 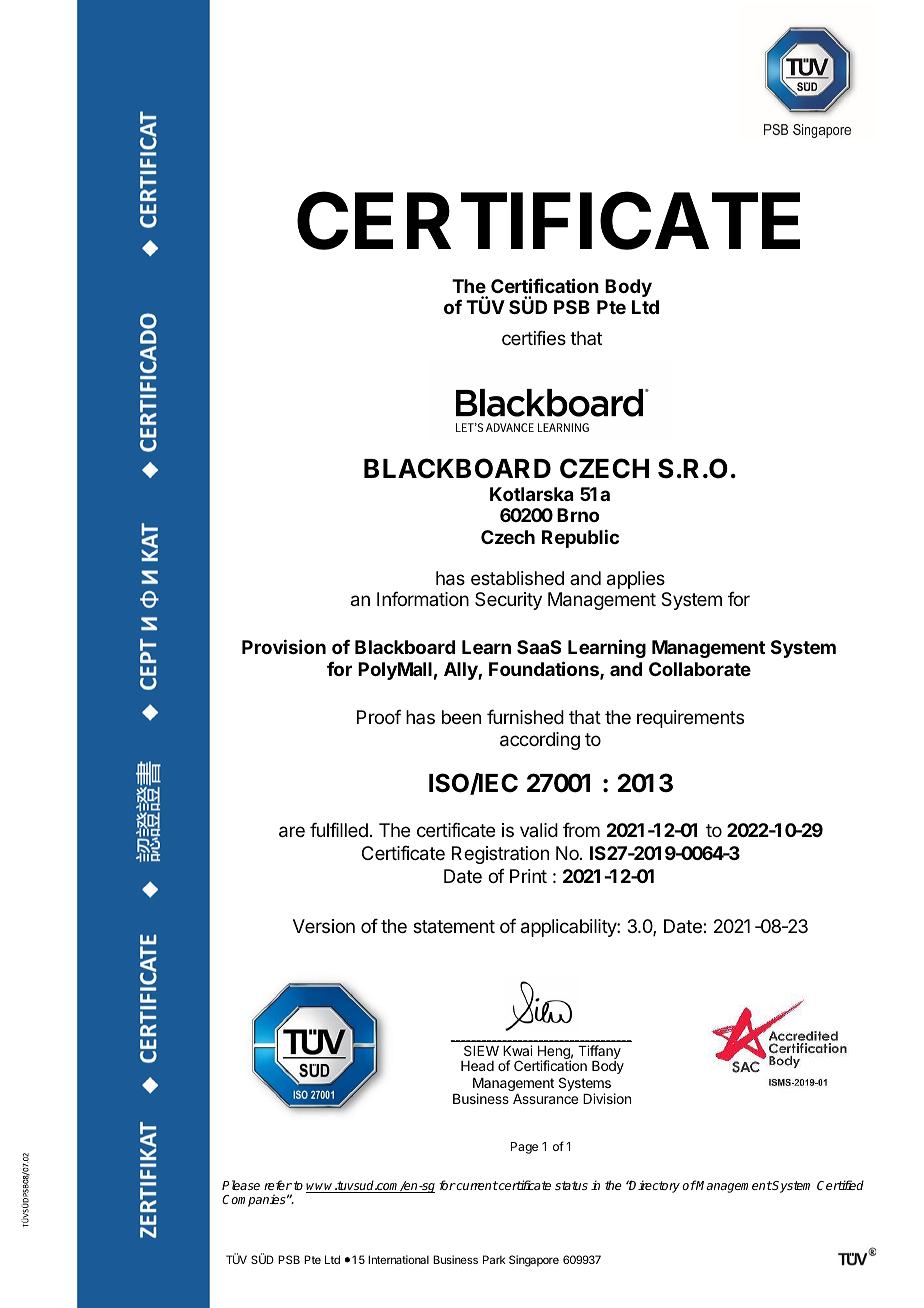 What do you see at coordinates (700, 669) in the document?
I see `Collaborate` at bounding box center [700, 669].
